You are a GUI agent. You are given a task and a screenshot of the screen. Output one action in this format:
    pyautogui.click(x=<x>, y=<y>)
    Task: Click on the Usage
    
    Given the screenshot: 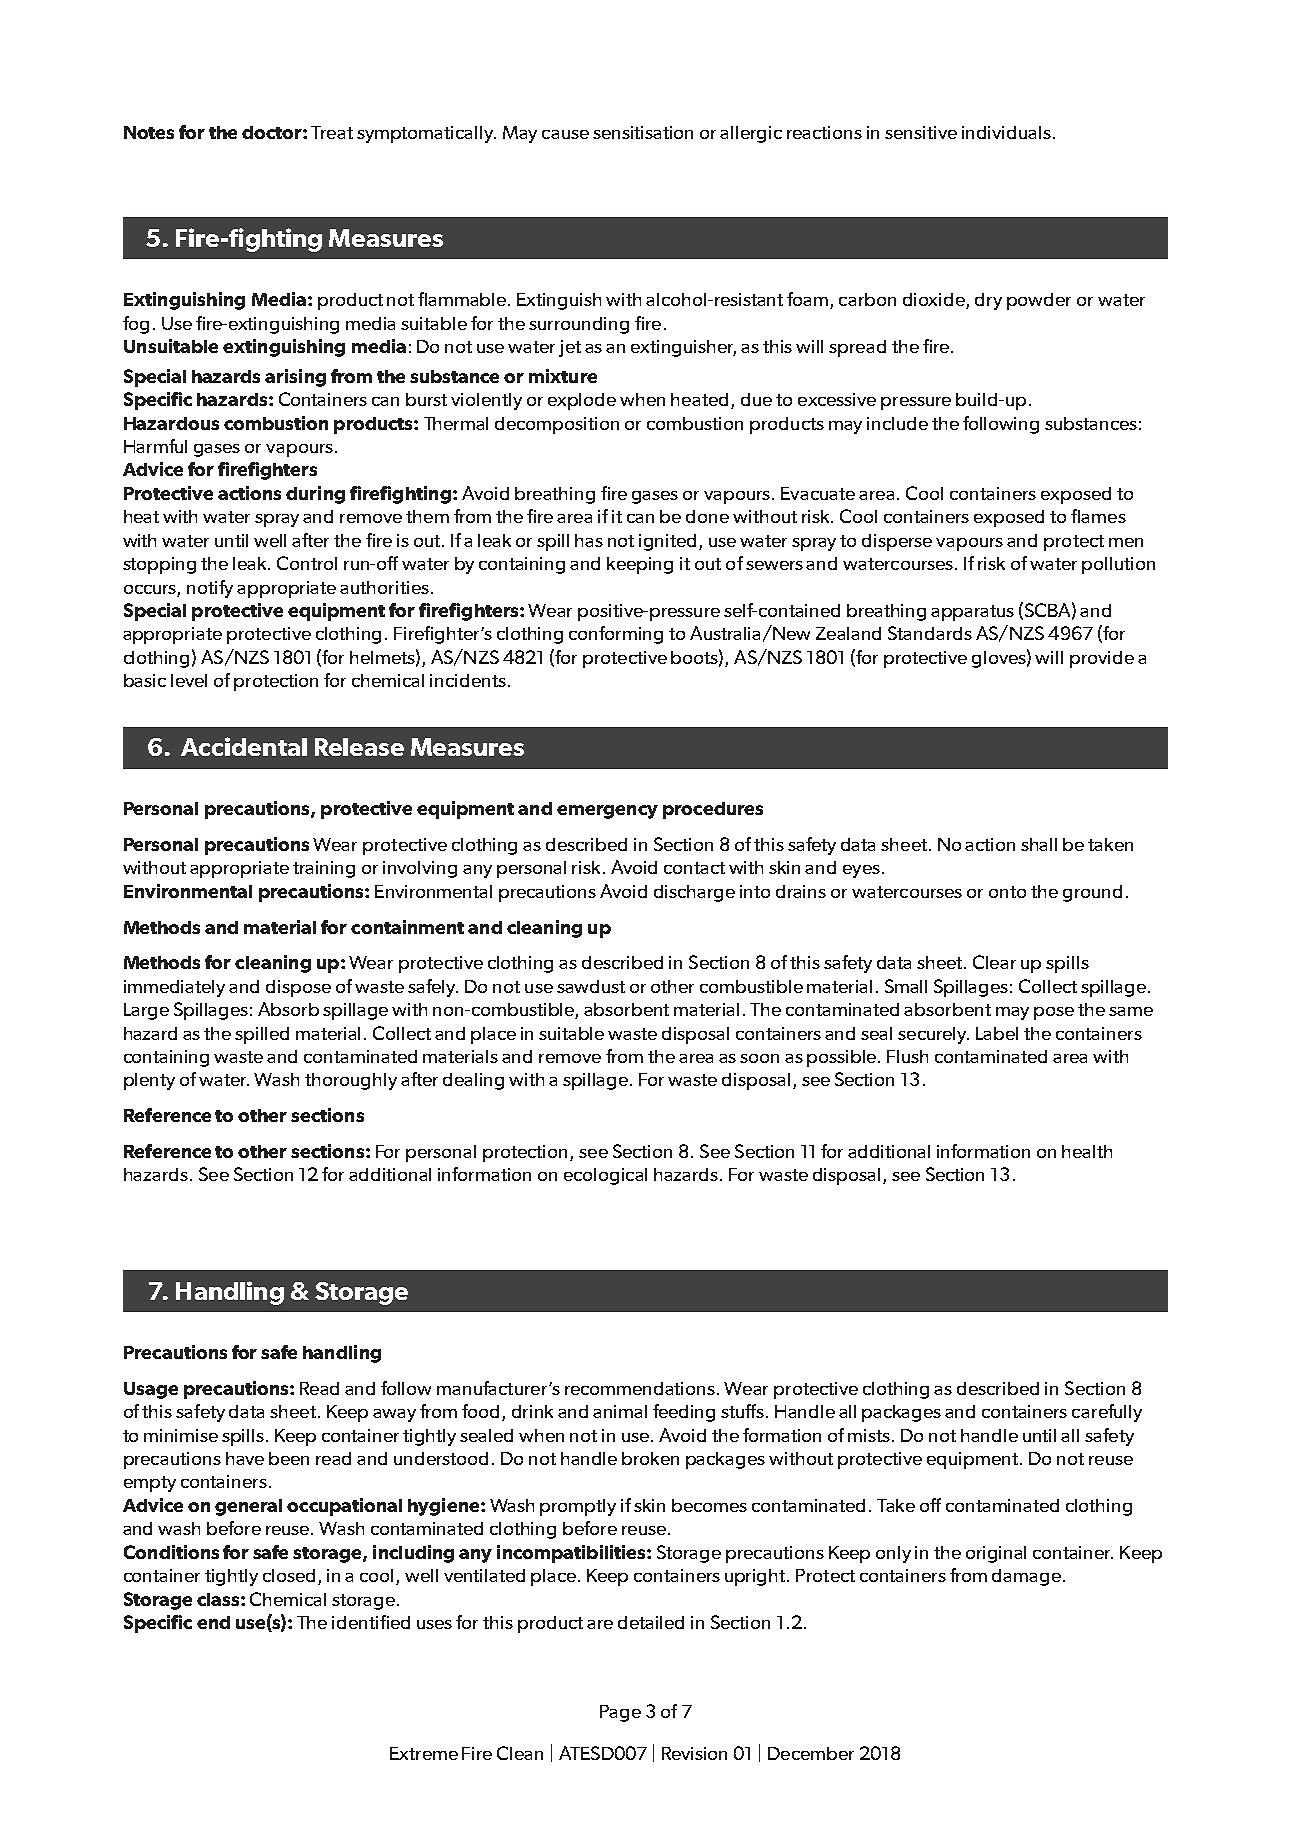 What is the action you would take?
    pyautogui.click(x=151, y=1390)
